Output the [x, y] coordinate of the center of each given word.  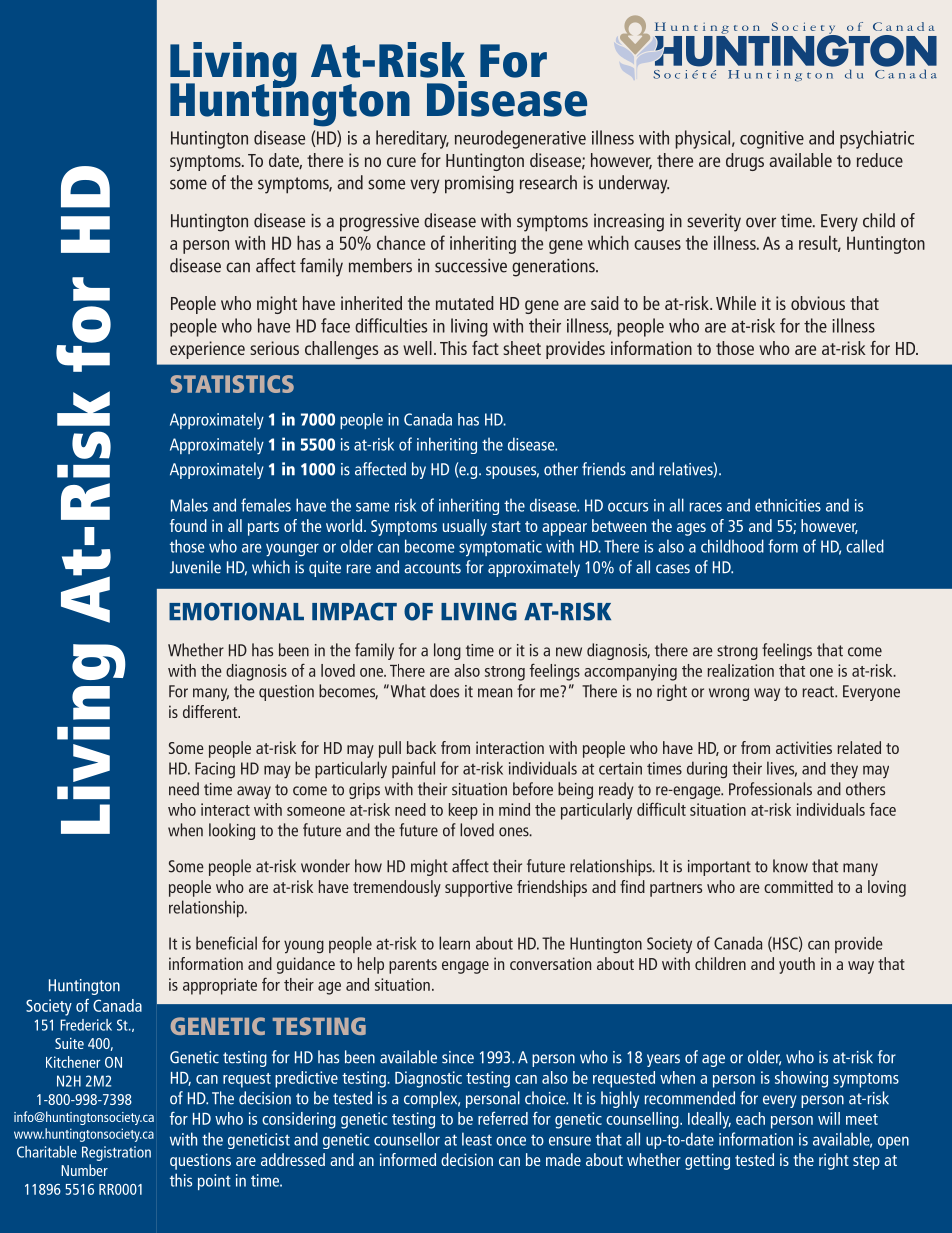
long [447, 651]
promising [479, 185]
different [211, 711]
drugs [745, 162]
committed [798, 886]
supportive [479, 888]
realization [740, 670]
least [477, 1139]
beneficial [226, 943]
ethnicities [788, 505]
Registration [116, 1153]
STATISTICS [232, 384]
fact [485, 348]
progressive [379, 223]
